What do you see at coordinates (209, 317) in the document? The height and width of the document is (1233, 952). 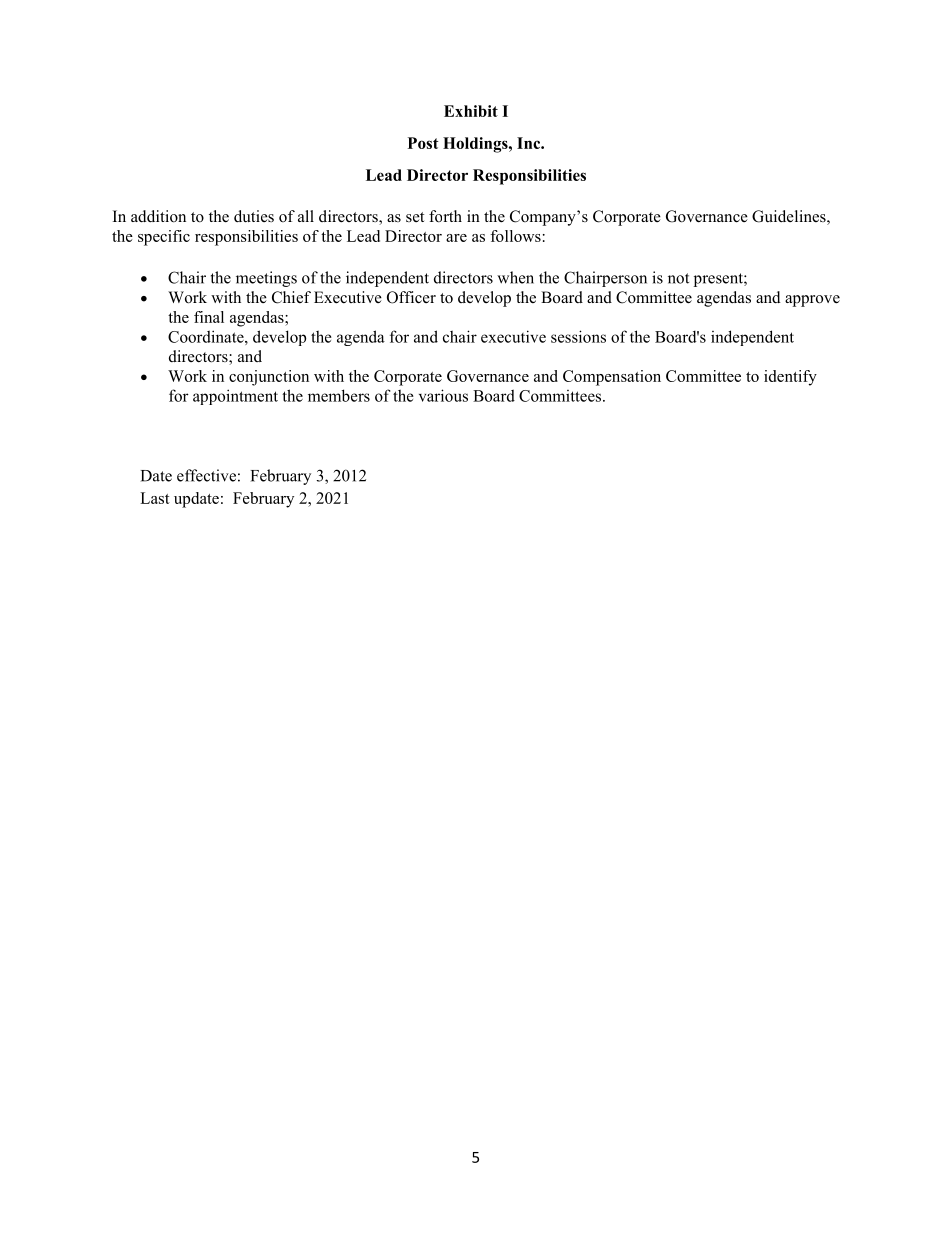 I see `final` at bounding box center [209, 317].
